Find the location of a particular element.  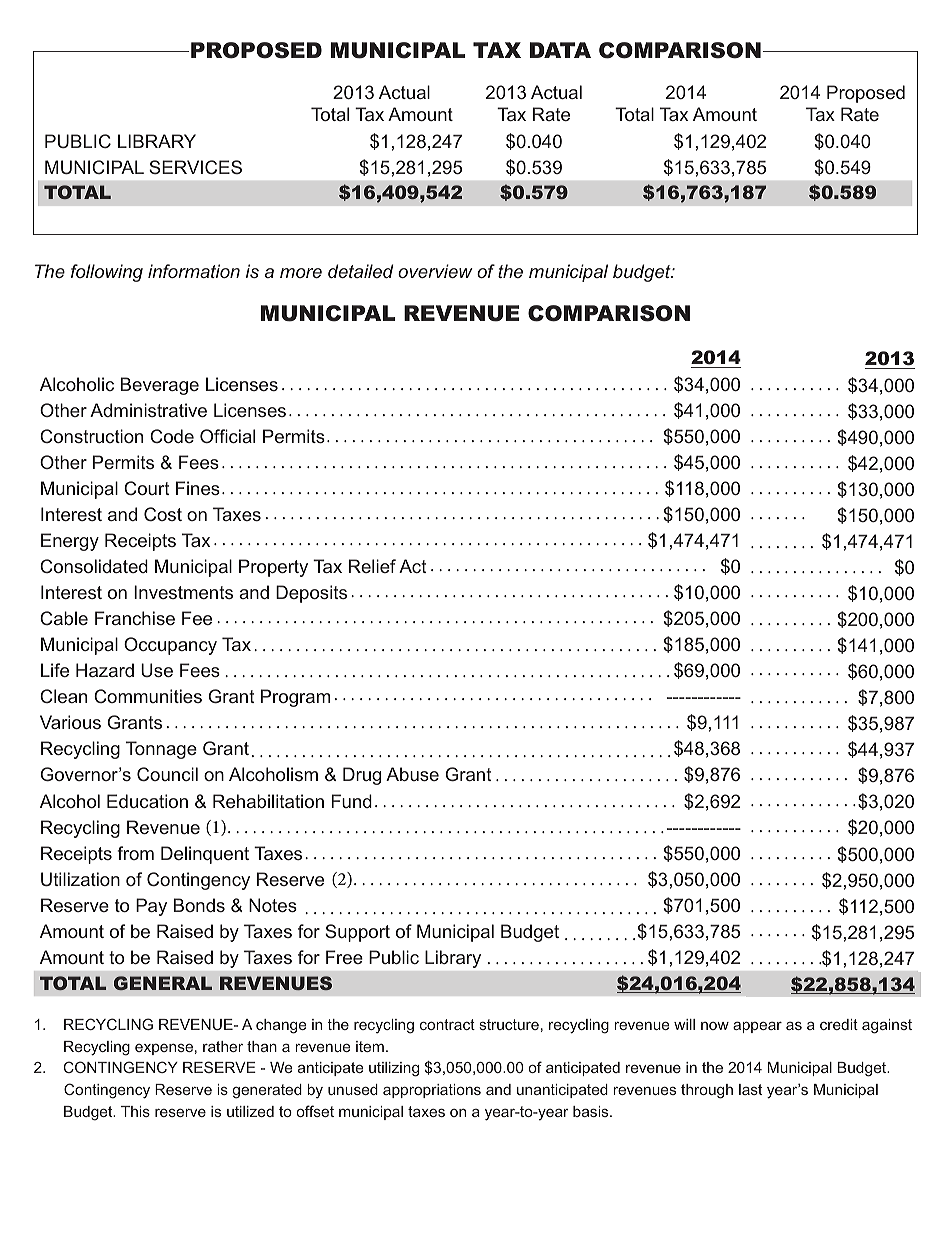

DATA is located at coordinates (560, 50).
